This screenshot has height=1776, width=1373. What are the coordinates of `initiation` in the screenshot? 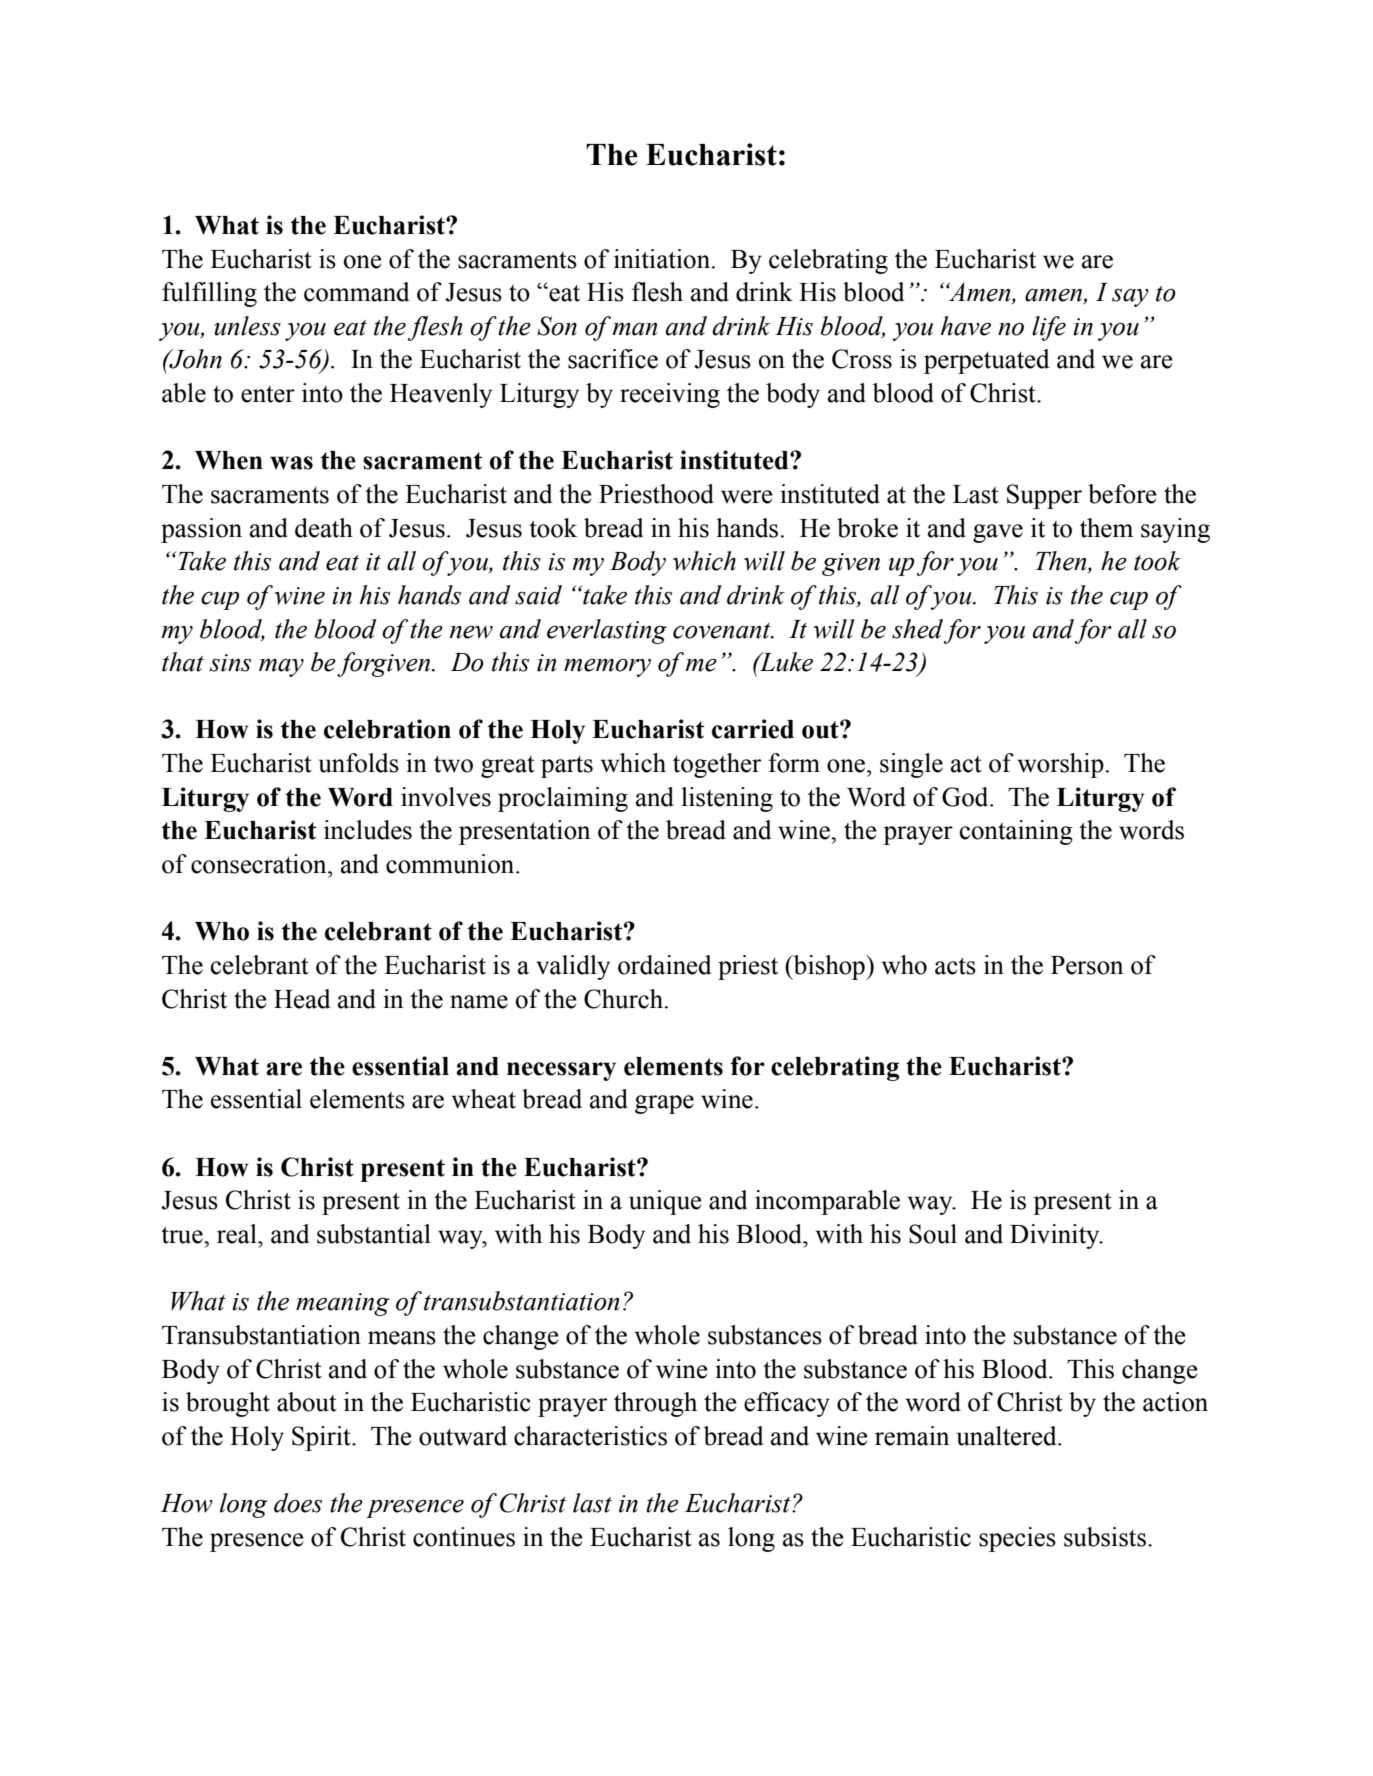 It's located at (663, 259).
